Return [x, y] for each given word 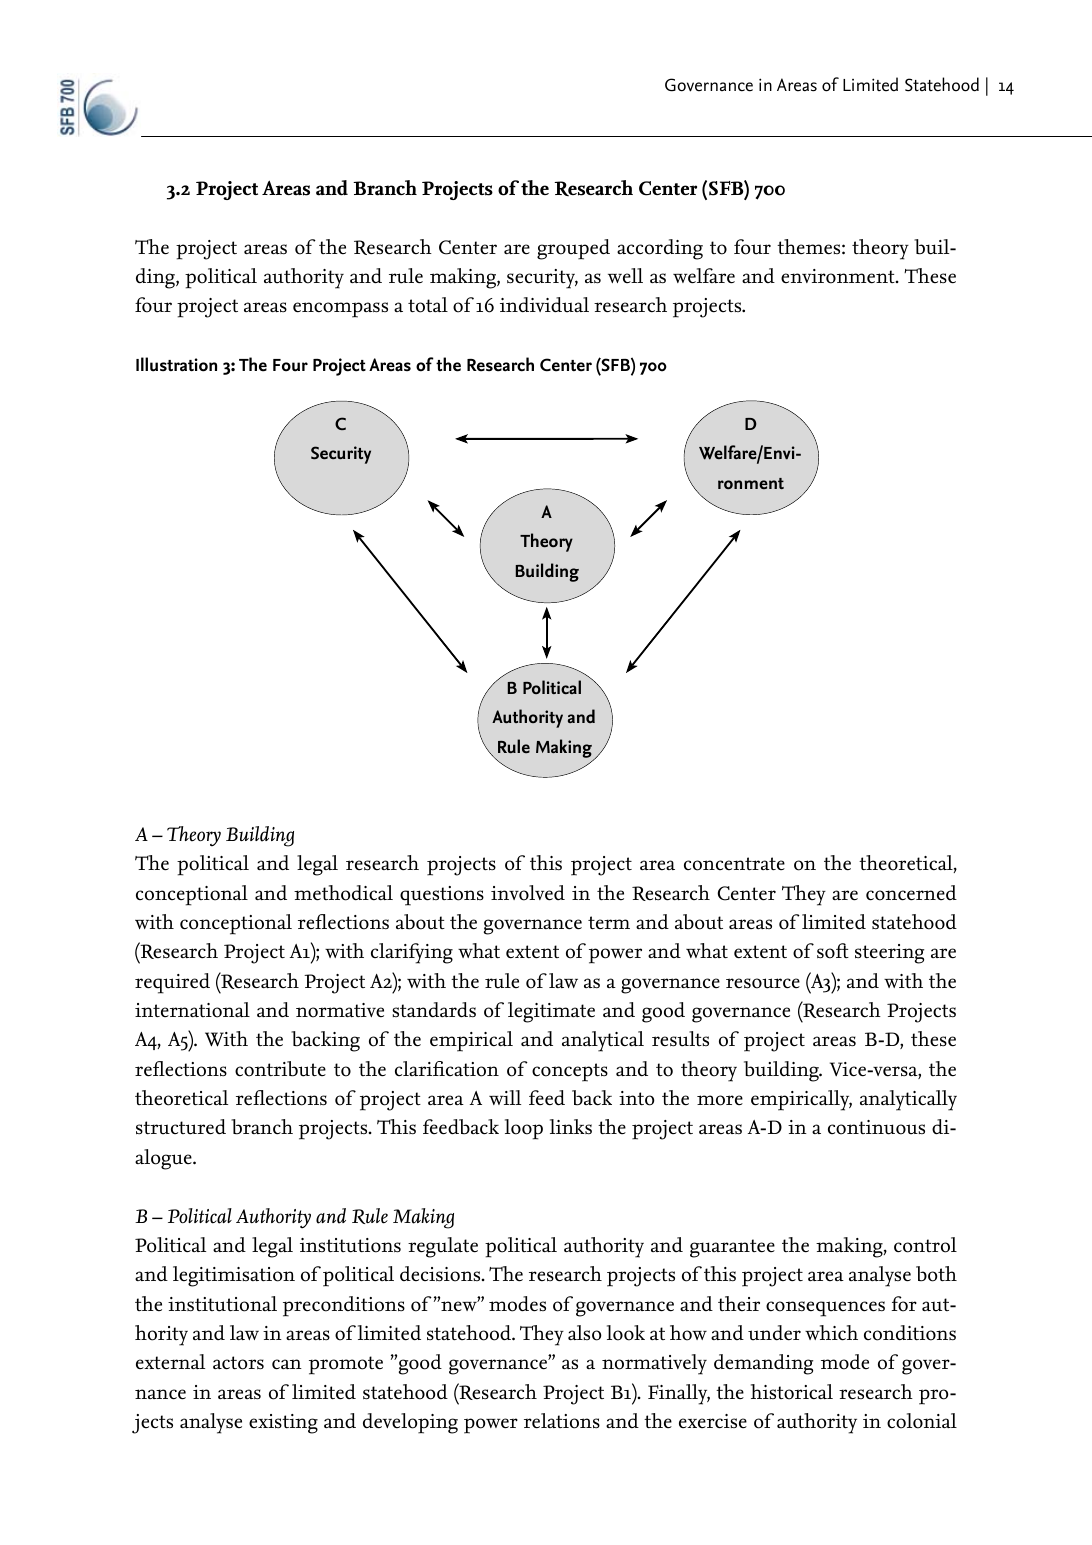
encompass [340, 310]
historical [792, 1392]
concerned [911, 893]
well [625, 275]
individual [544, 305]
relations [562, 1421]
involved [528, 893]
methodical [343, 893]
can [287, 1364]
